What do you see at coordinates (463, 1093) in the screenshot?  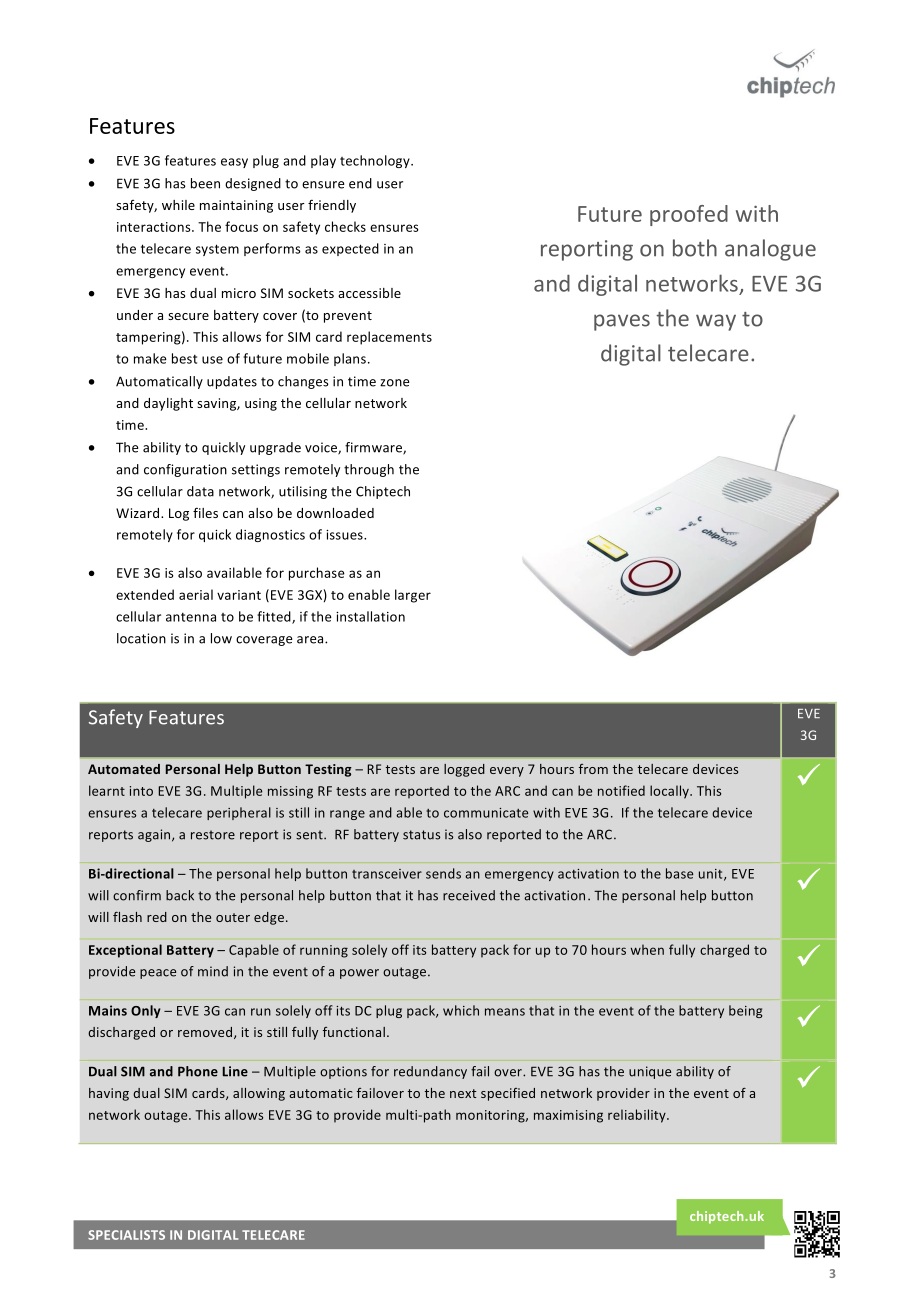 I see `next` at bounding box center [463, 1093].
